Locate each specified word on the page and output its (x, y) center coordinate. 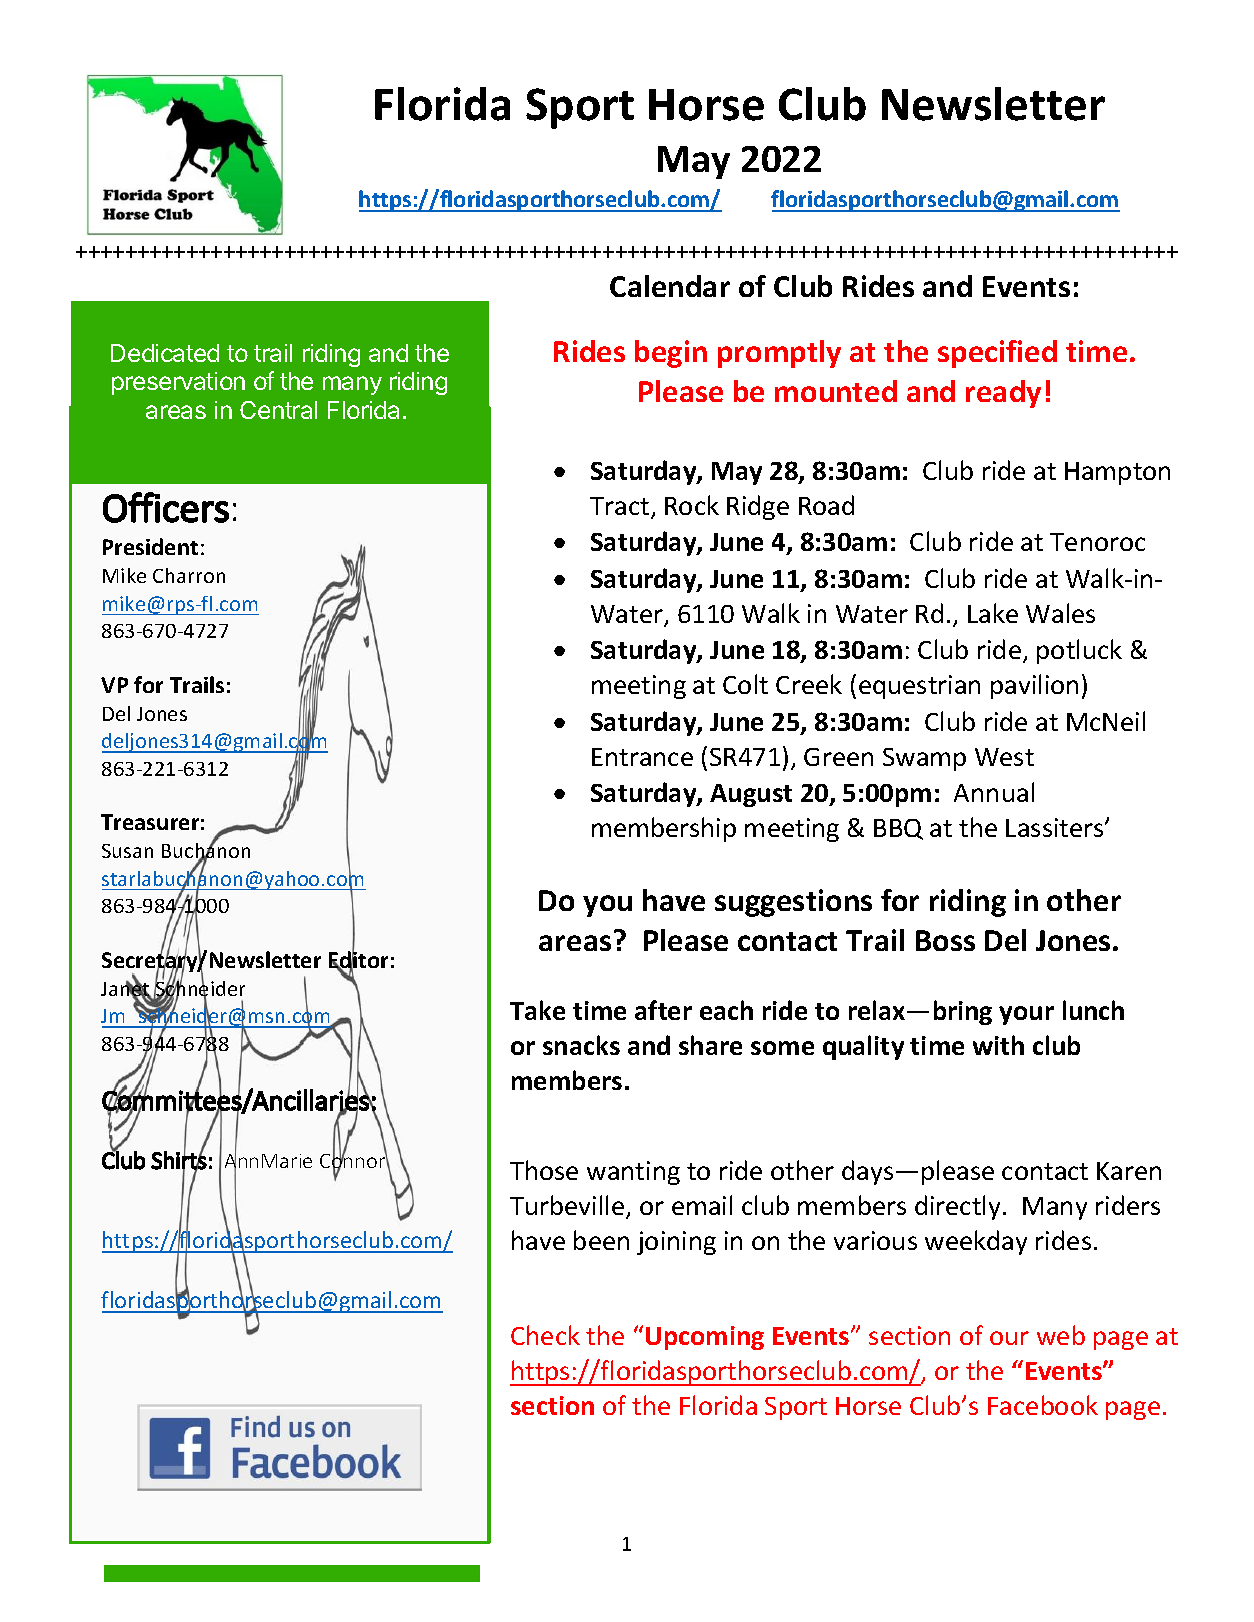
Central (278, 410)
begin (671, 354)
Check (545, 1335)
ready (1003, 394)
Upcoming (705, 1338)
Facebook (1043, 1405)
